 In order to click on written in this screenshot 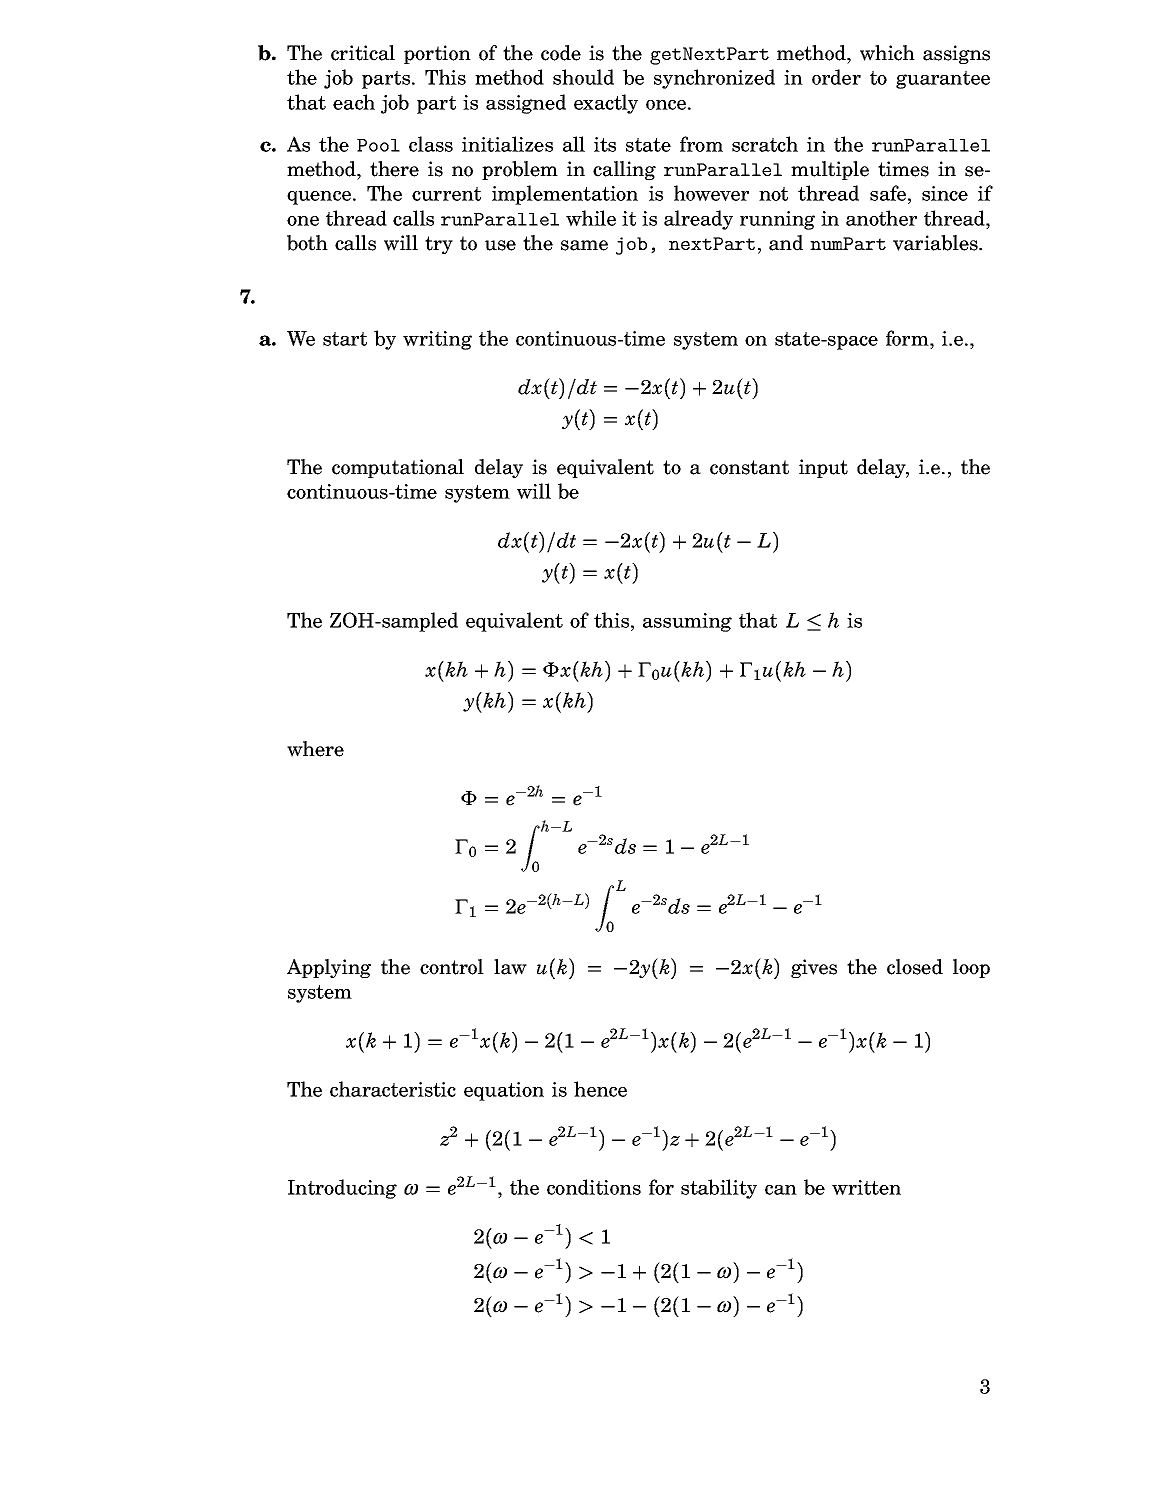, I will do `click(866, 1187)`.
